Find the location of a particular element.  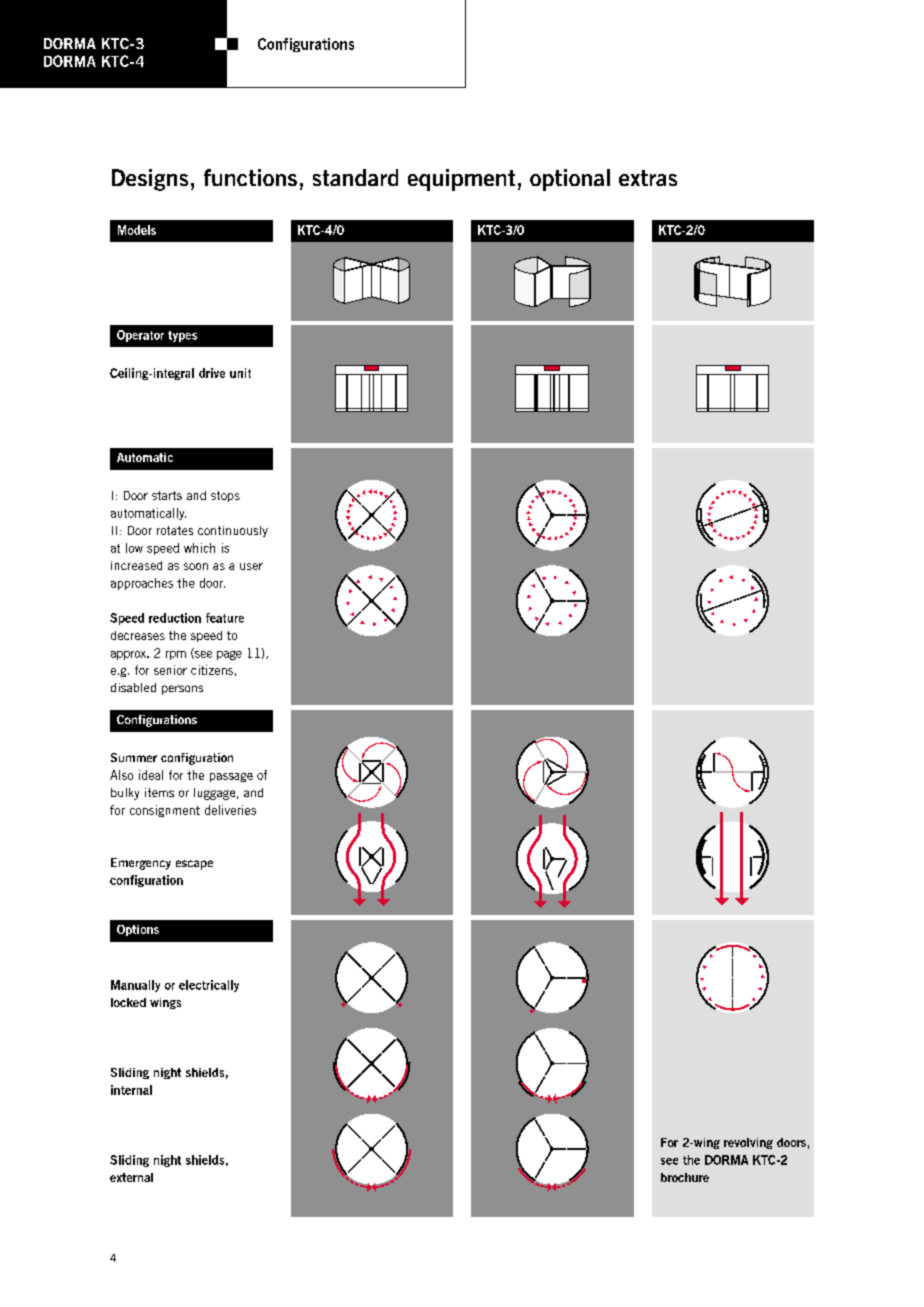

rotates is located at coordinates (175, 530).
